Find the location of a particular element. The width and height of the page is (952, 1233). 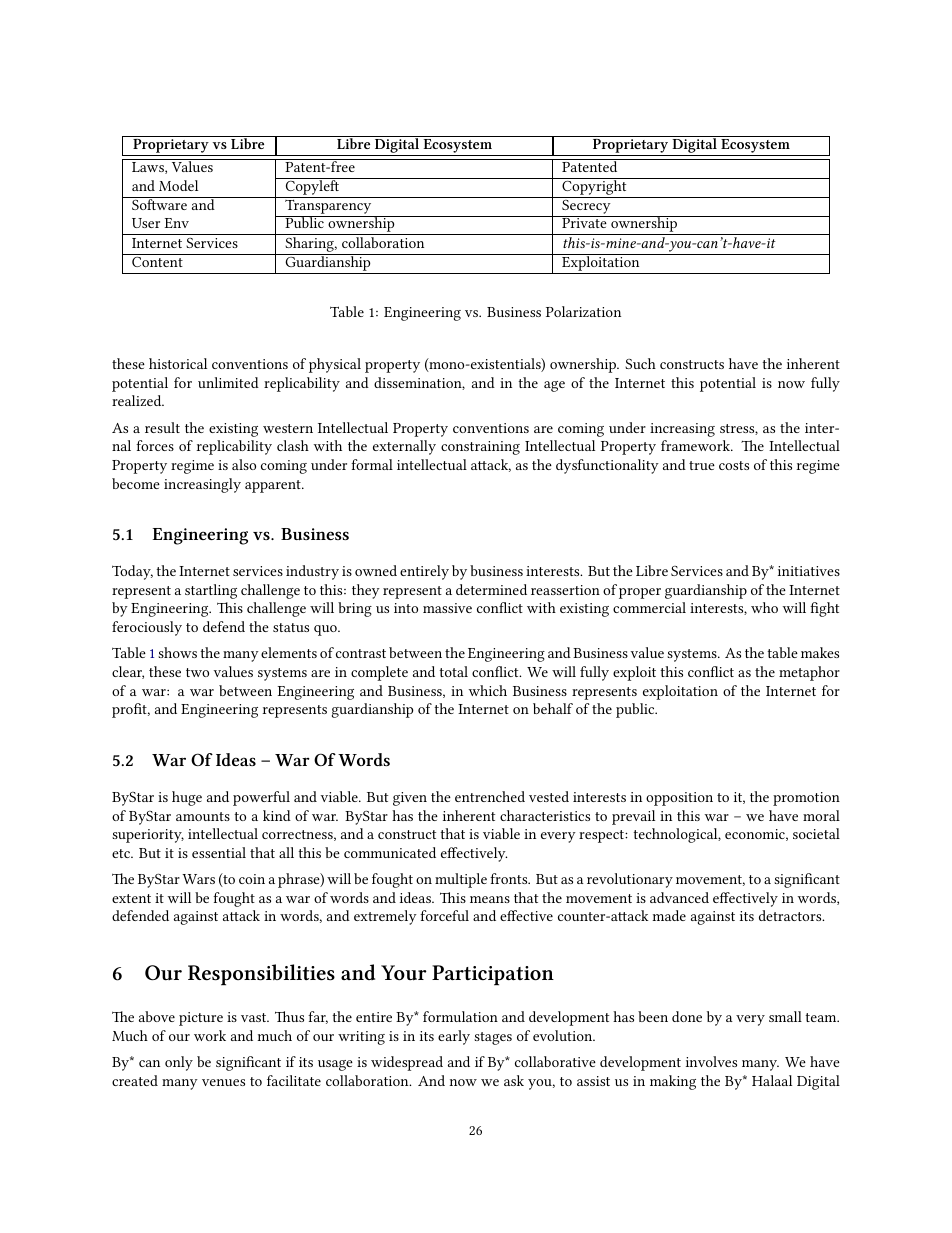

early is located at coordinates (454, 1037).
